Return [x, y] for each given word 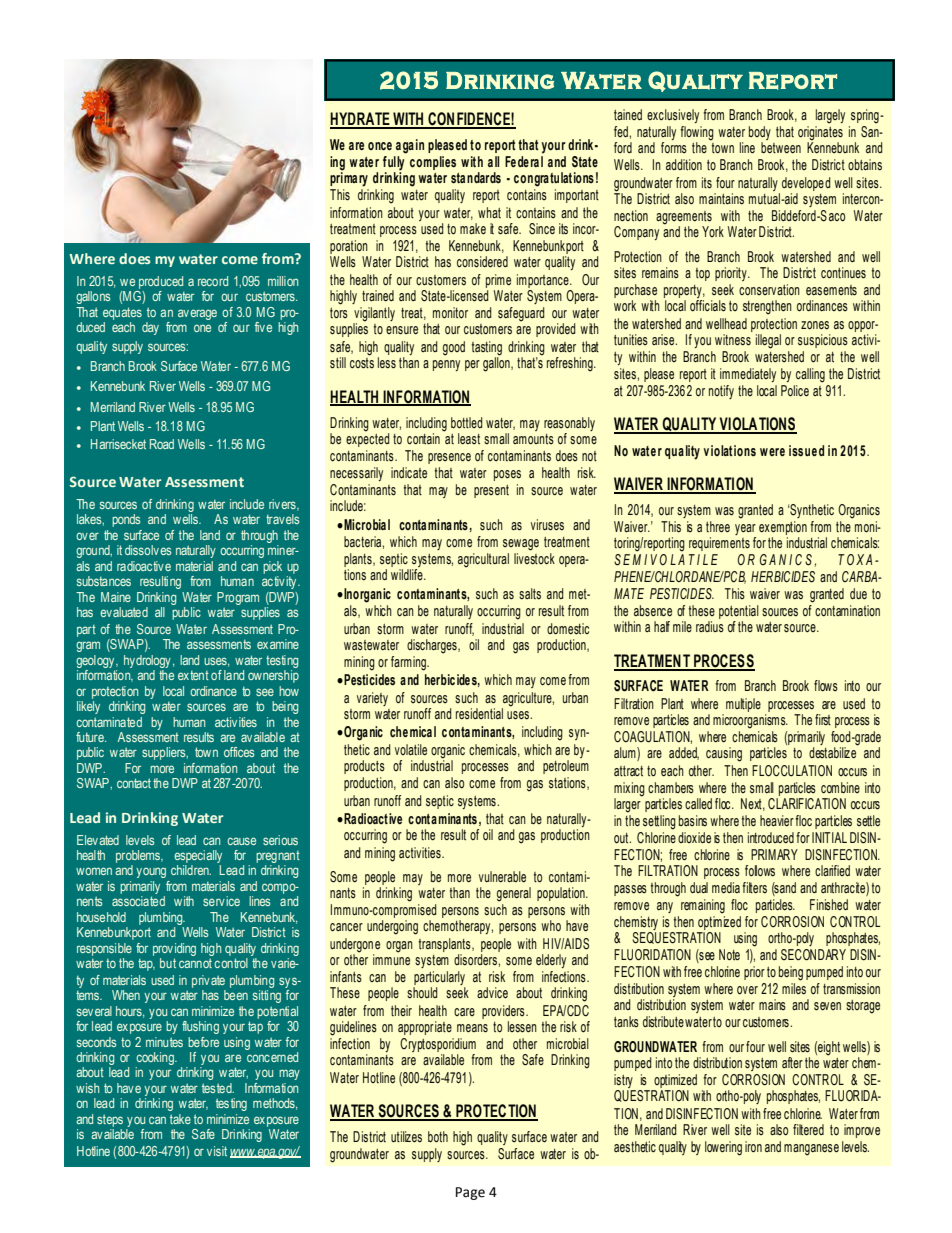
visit [217, 1151]
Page [470, 1193]
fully [394, 164]
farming [409, 663]
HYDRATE [361, 120]
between [781, 147]
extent [193, 675]
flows [826, 685]
